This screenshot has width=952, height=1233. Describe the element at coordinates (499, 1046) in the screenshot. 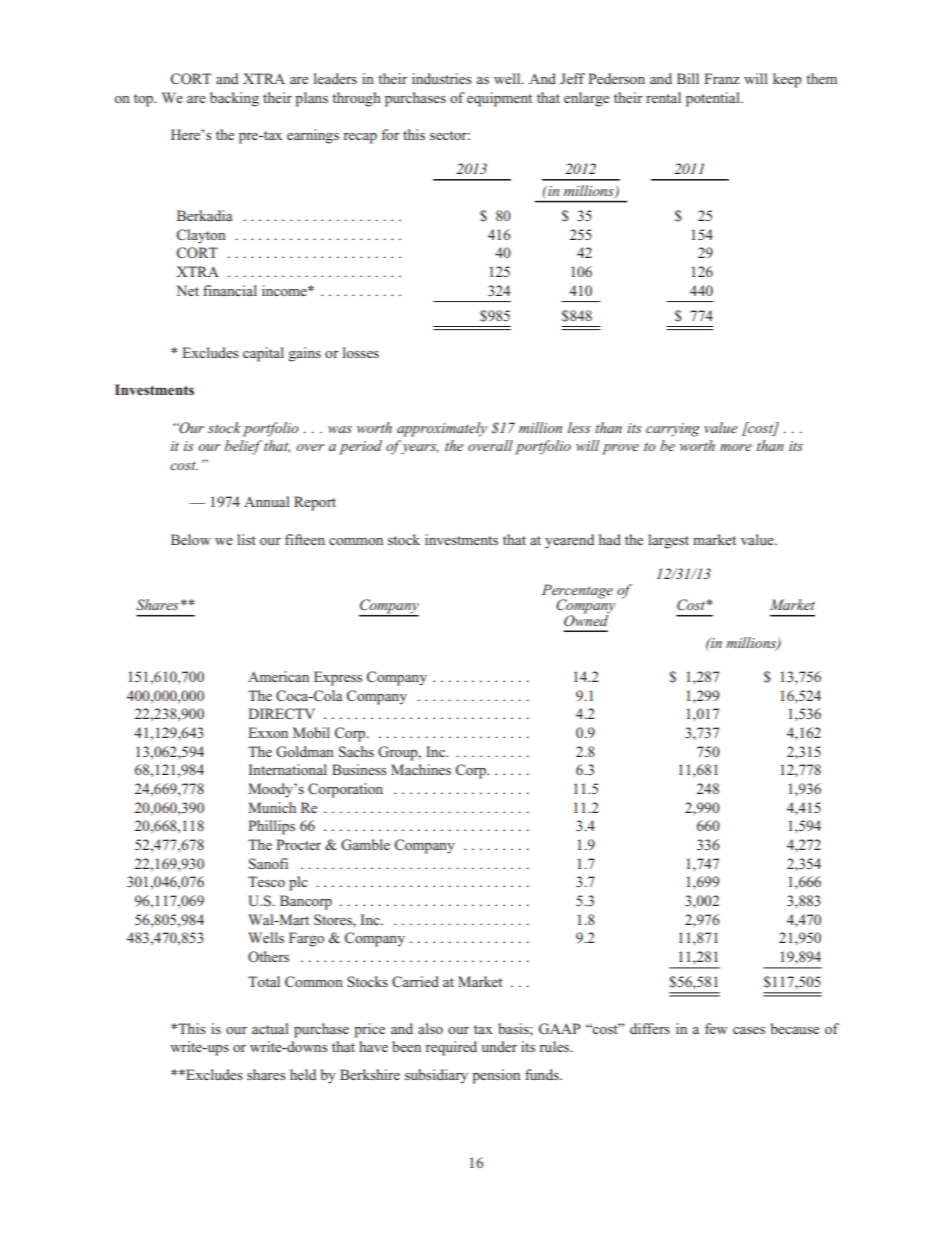

I see `under` at that location.
